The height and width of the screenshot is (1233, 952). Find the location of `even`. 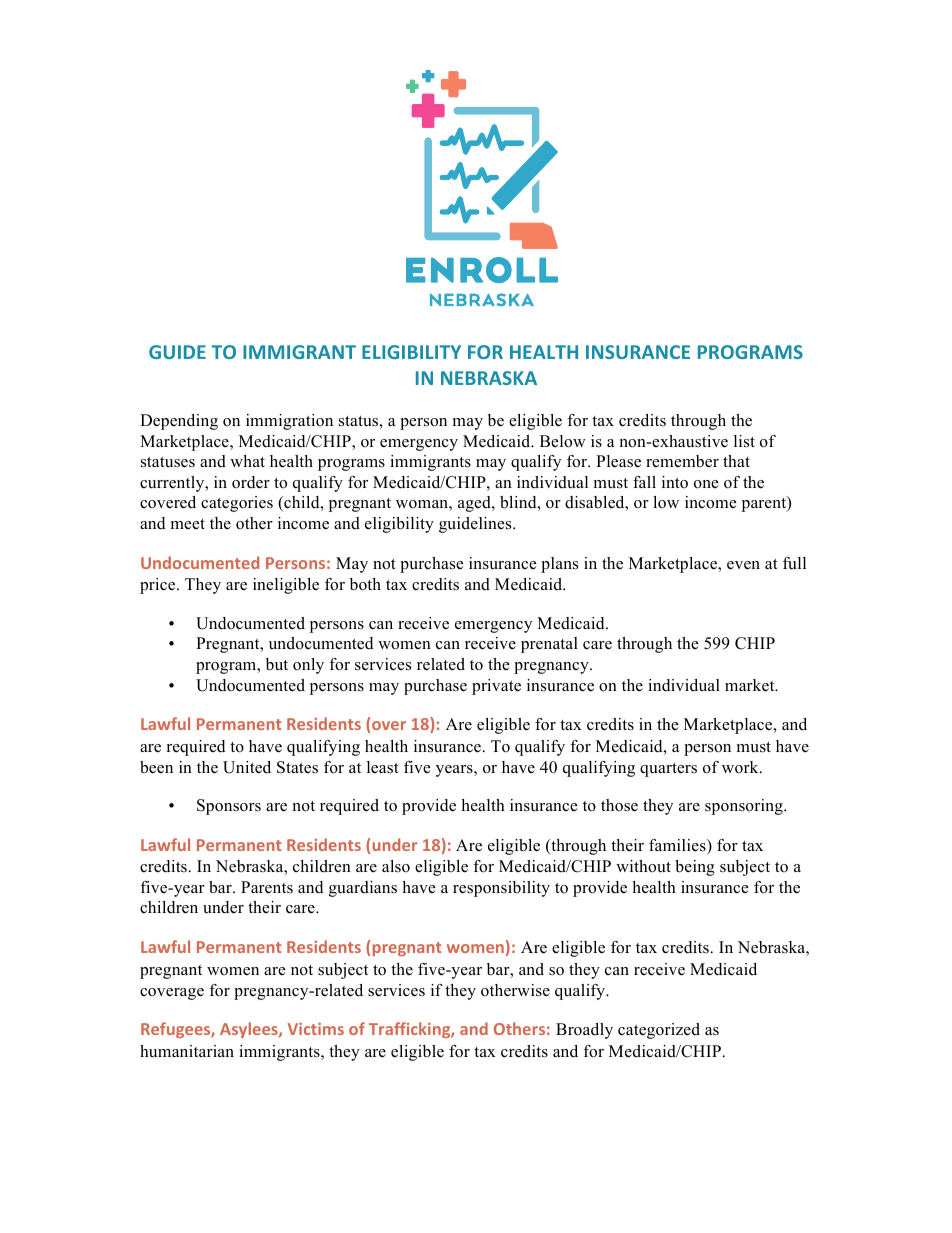

even is located at coordinates (743, 565).
